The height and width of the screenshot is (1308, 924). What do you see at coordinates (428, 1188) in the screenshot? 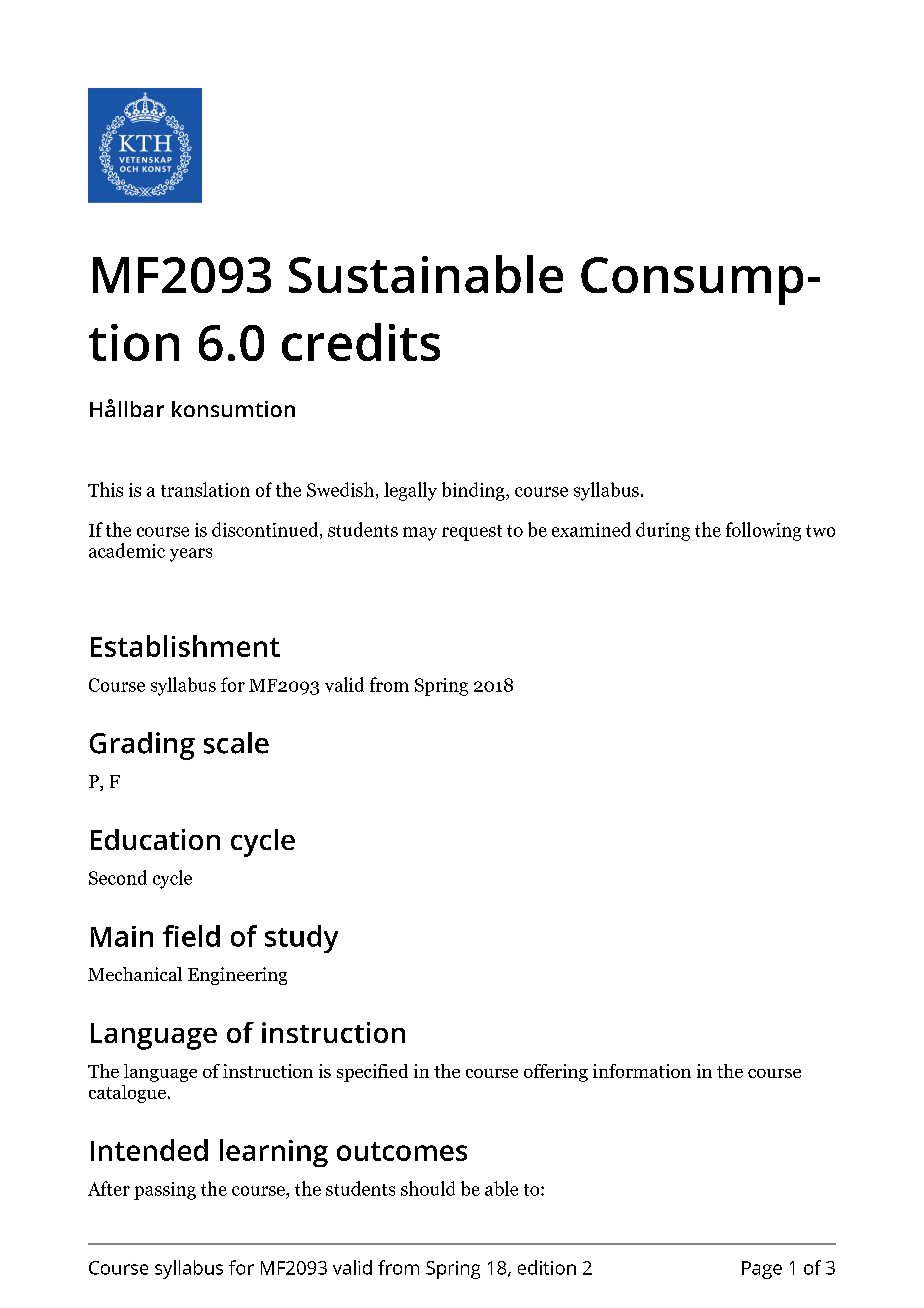
I see `should` at bounding box center [428, 1188].
